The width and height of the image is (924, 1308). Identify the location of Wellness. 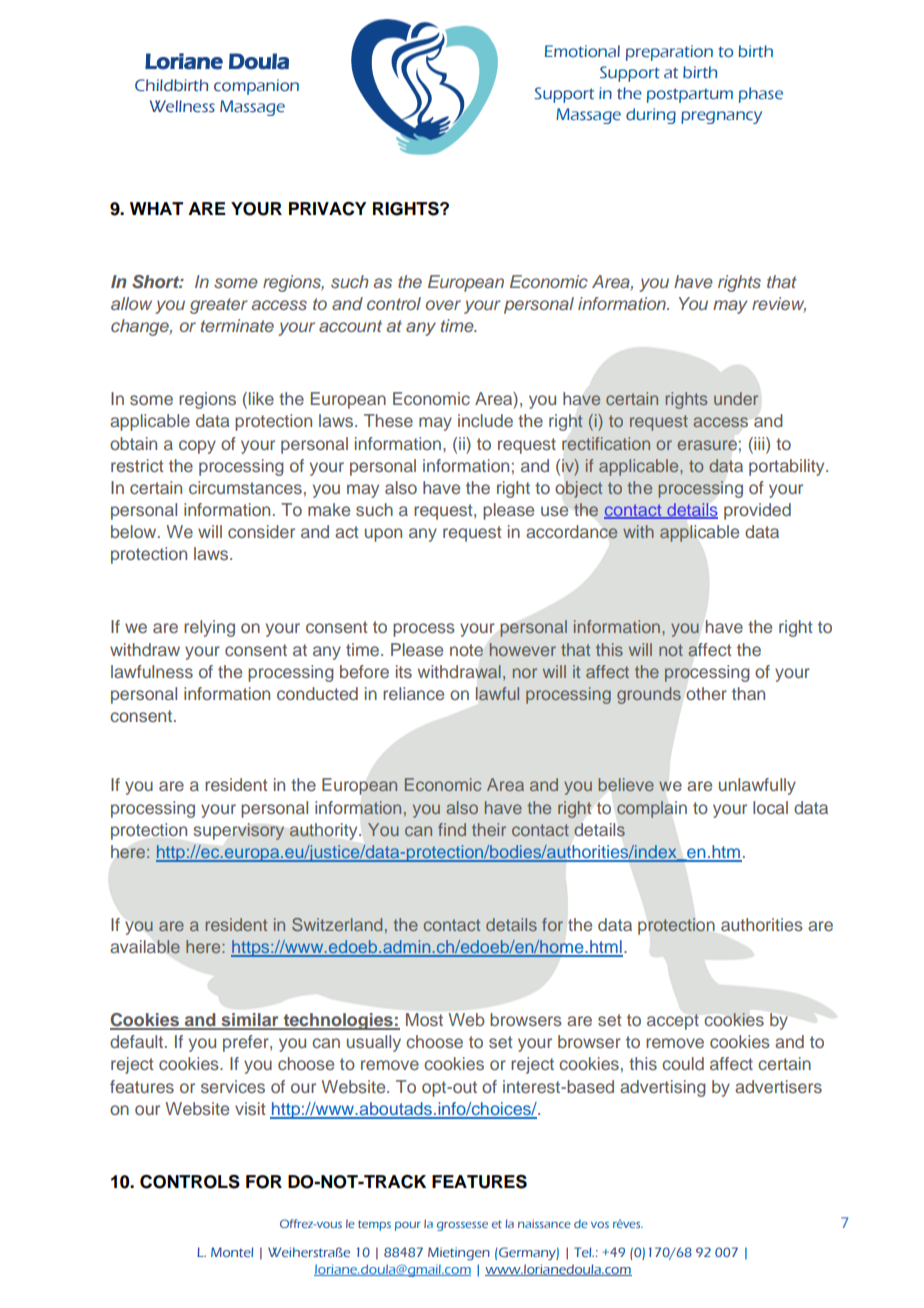
(182, 106).
